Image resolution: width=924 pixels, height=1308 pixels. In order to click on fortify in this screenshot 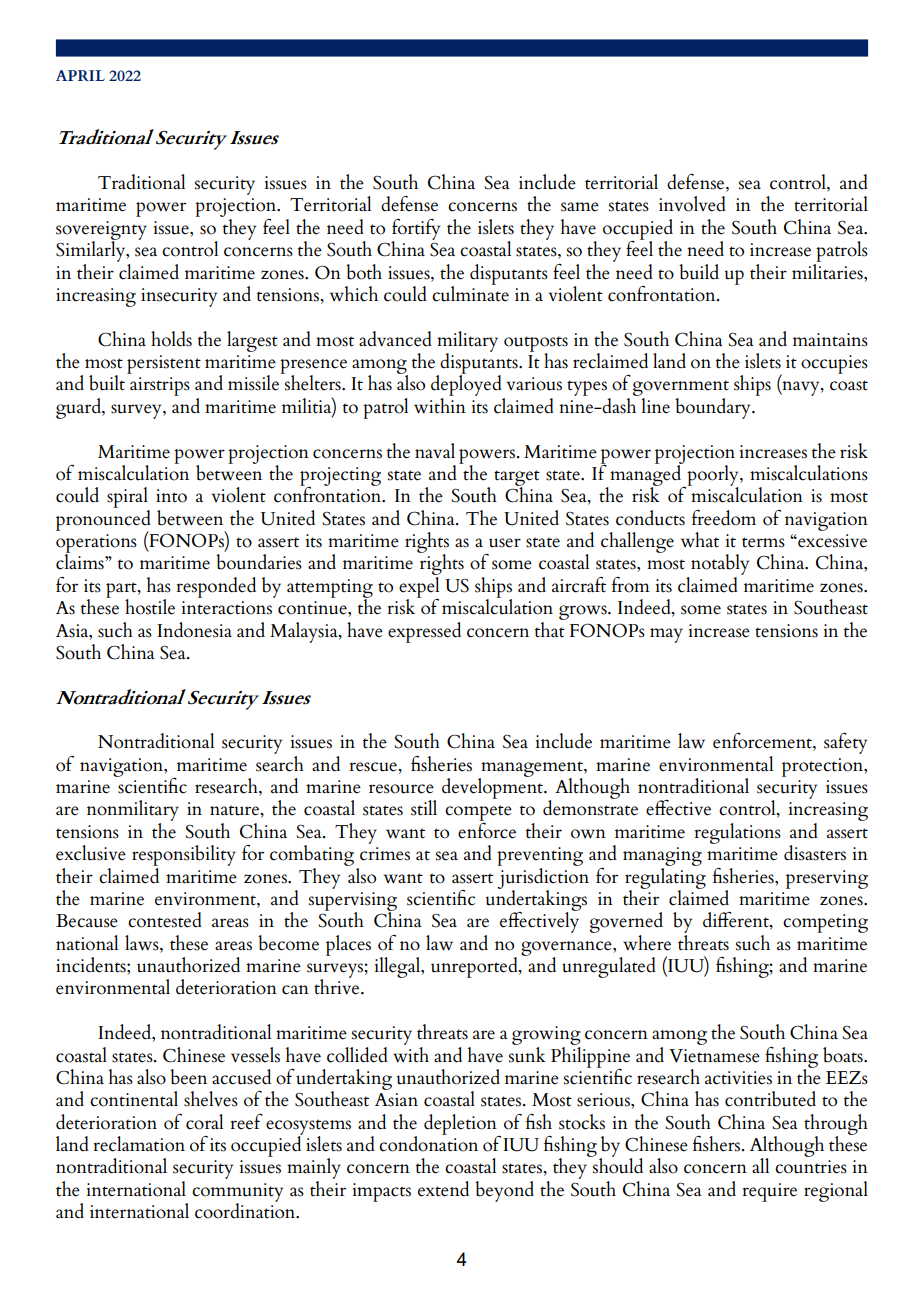, I will do `click(416, 230)`.
